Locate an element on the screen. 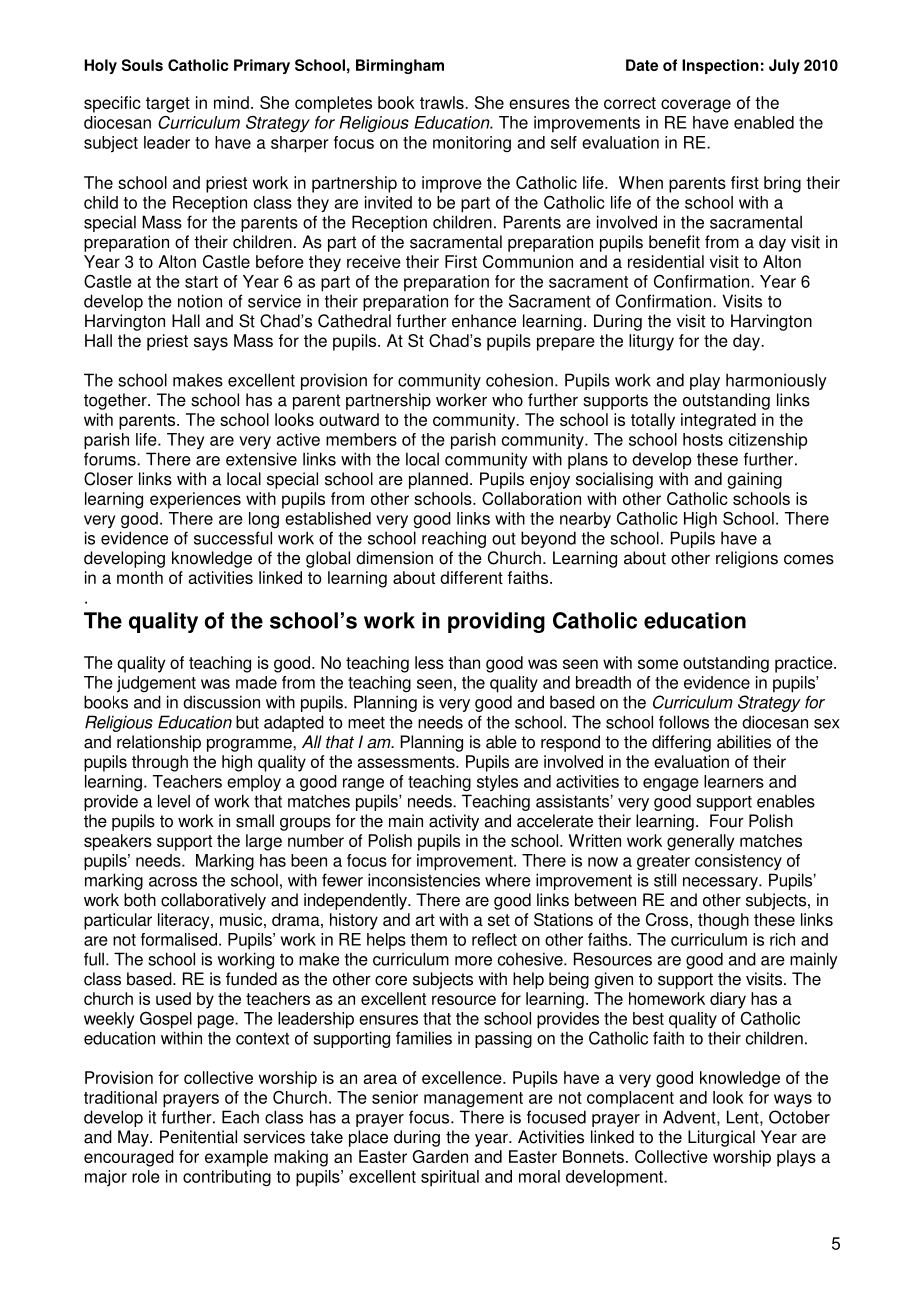 The height and width of the screenshot is (1308, 924). target is located at coordinates (168, 105).
